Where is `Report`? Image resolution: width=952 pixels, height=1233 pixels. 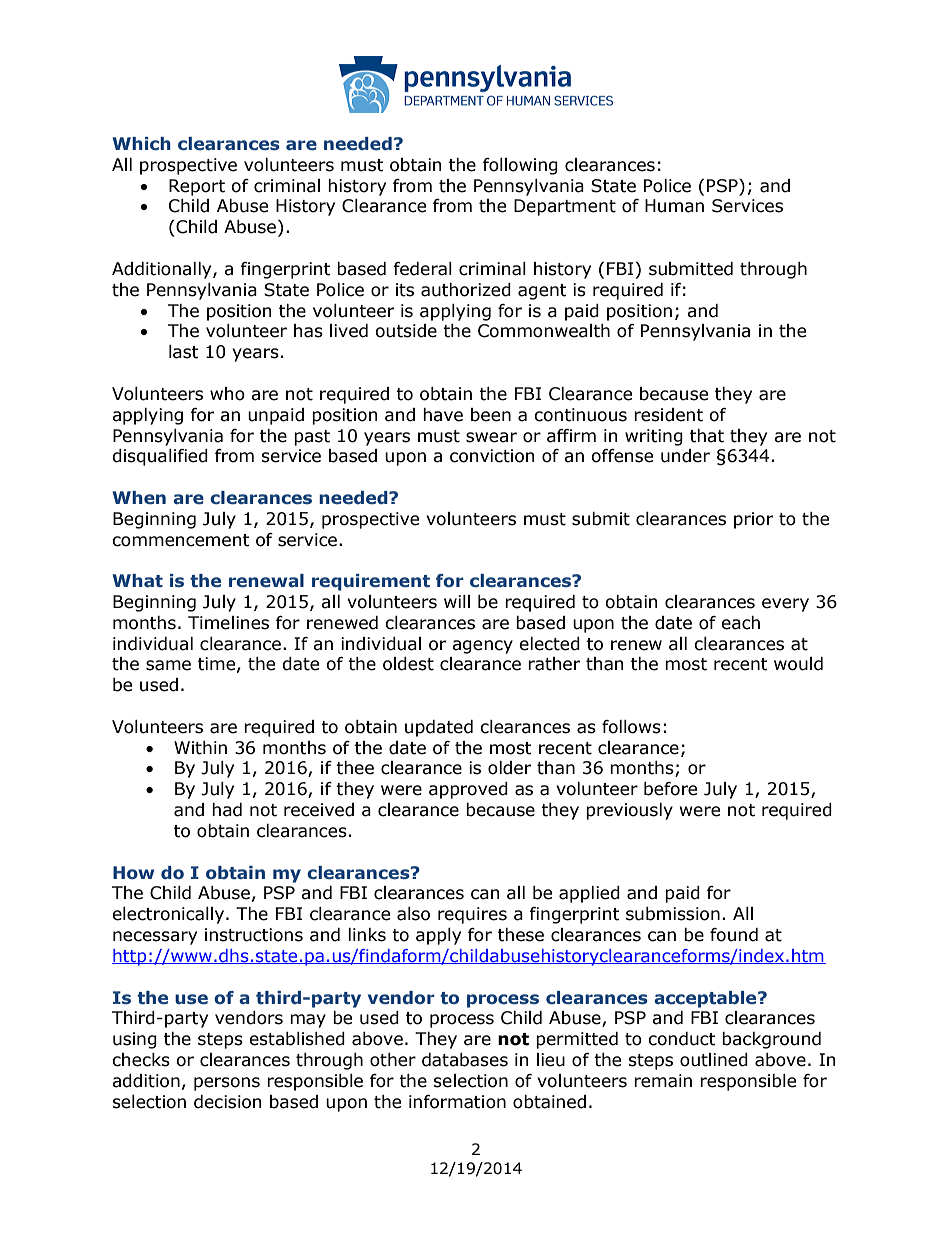 Report is located at coordinates (197, 187).
